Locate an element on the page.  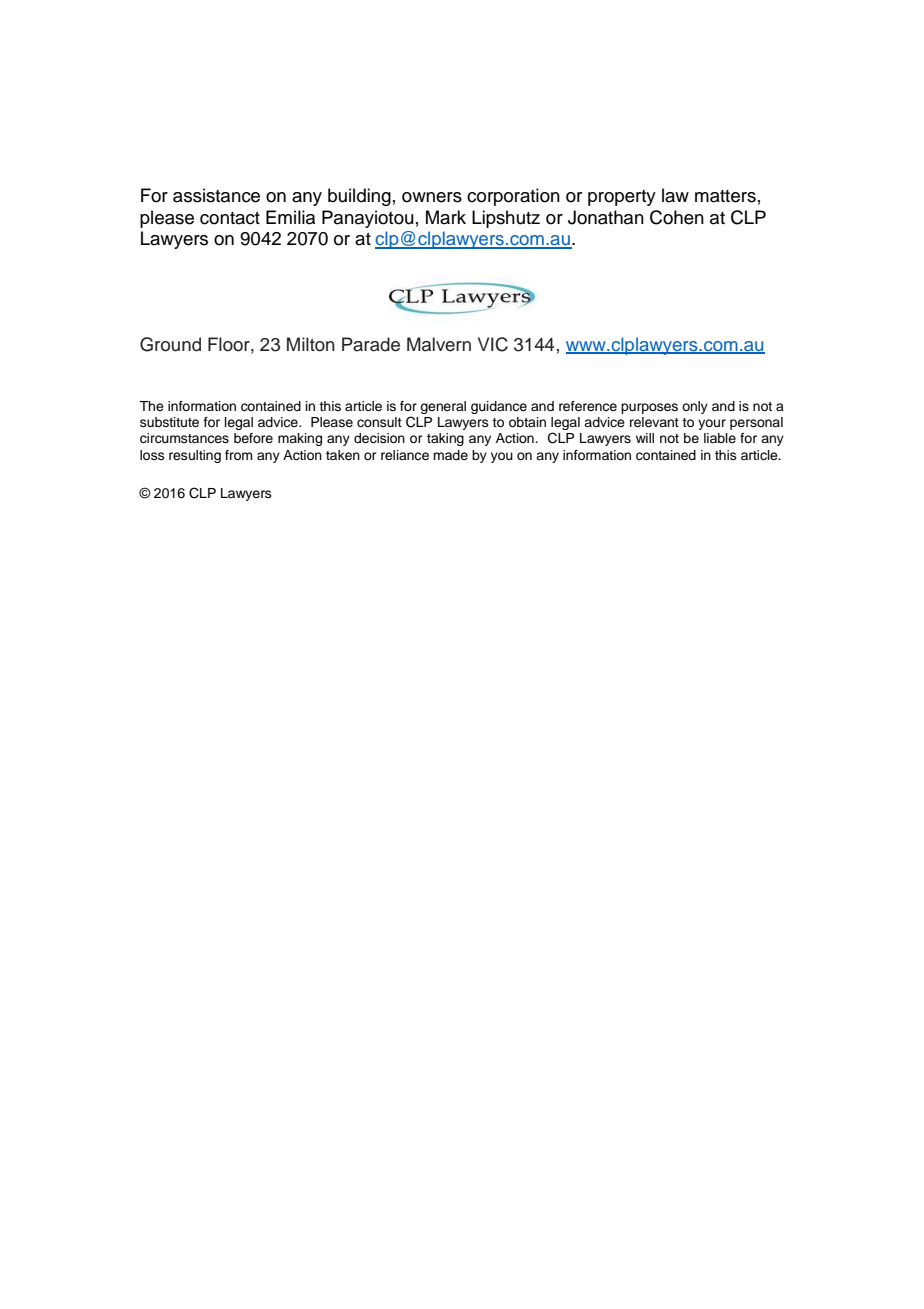
from is located at coordinates (239, 455).
